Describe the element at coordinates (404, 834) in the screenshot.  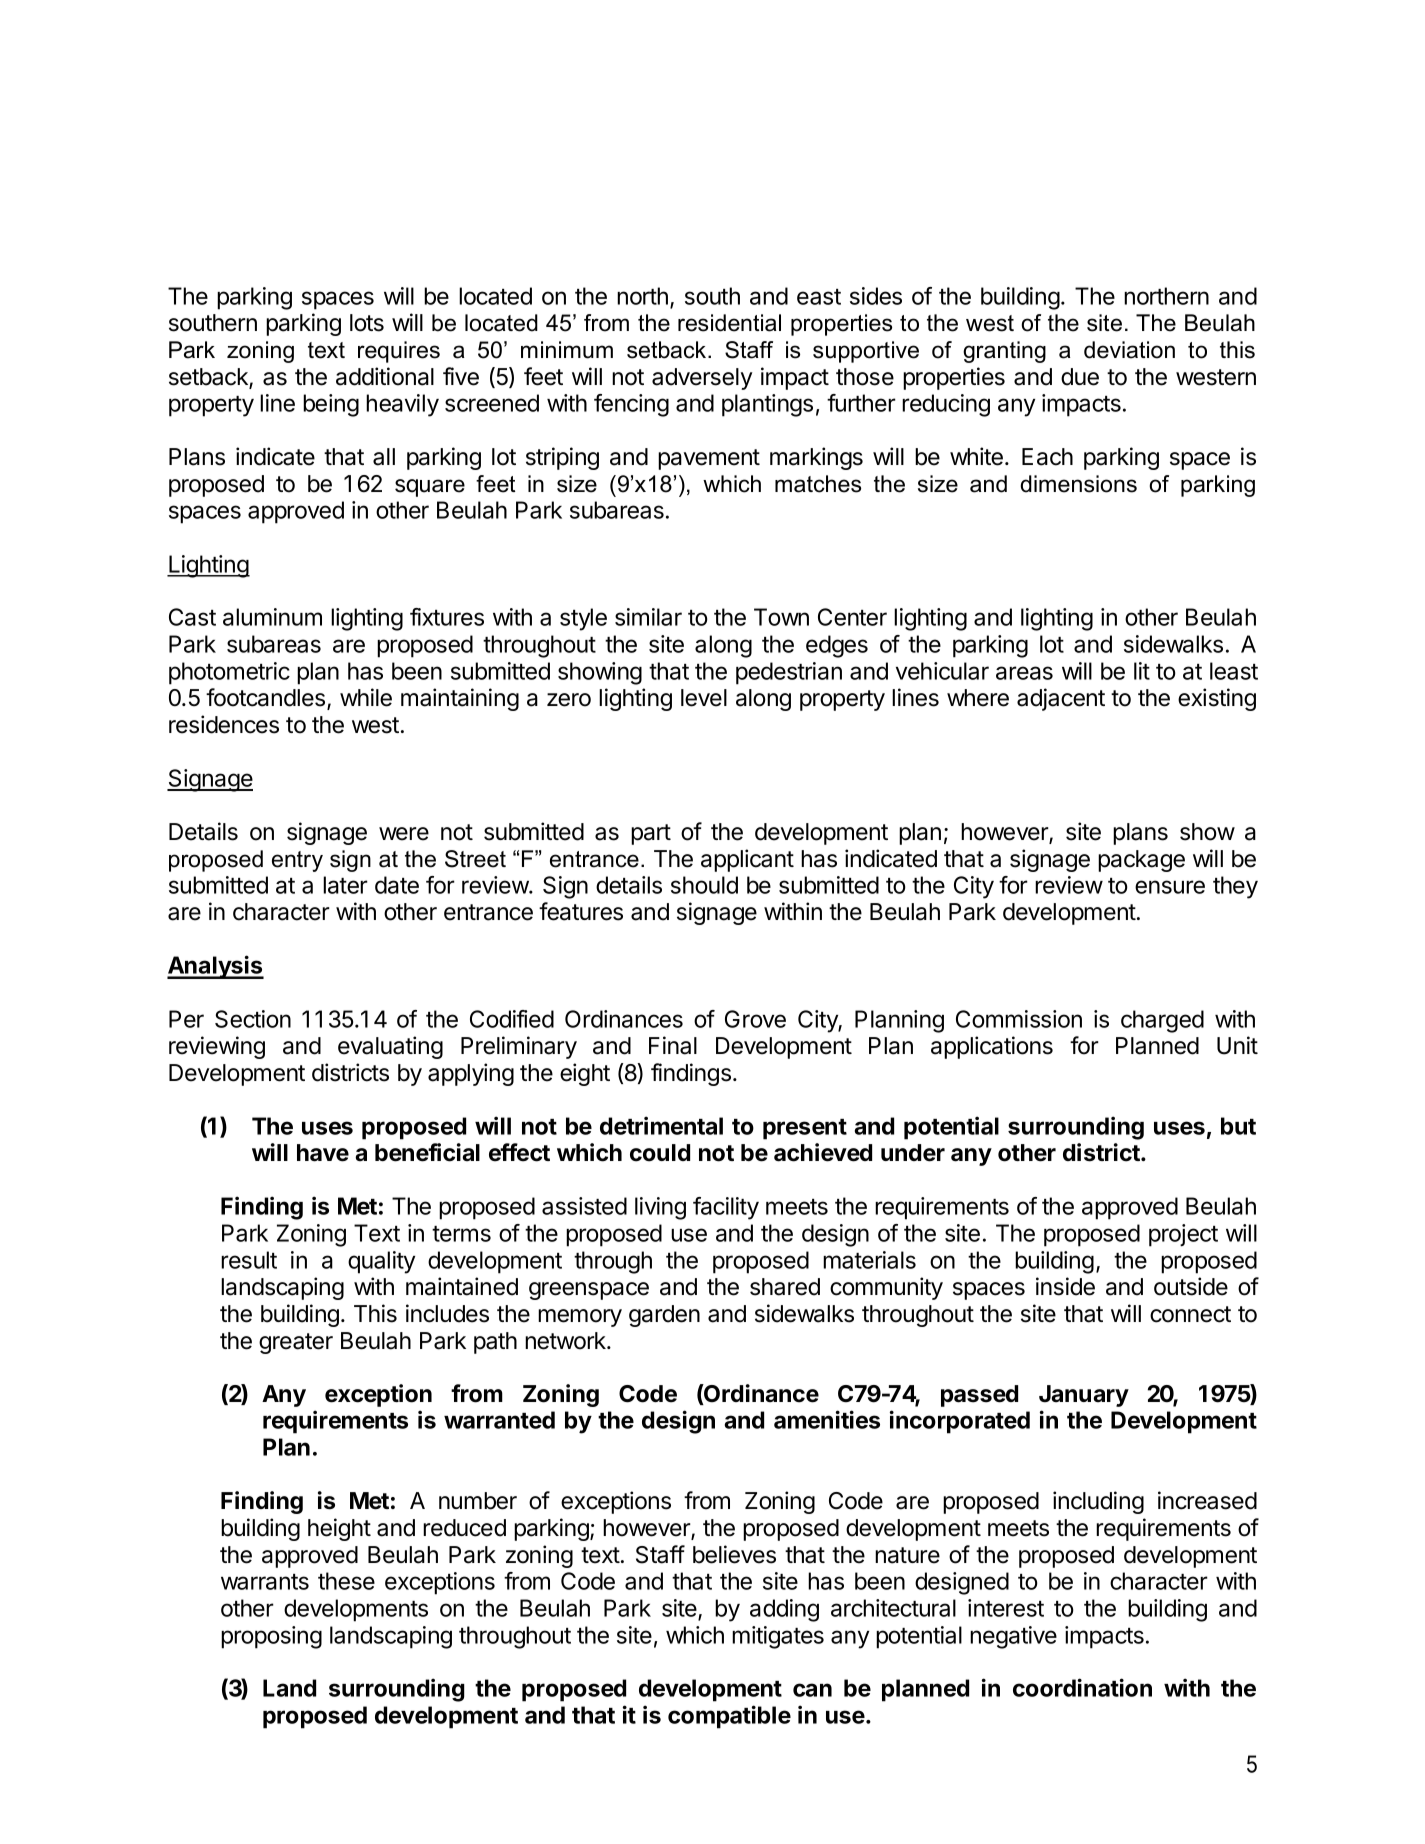
I see `were` at that location.
